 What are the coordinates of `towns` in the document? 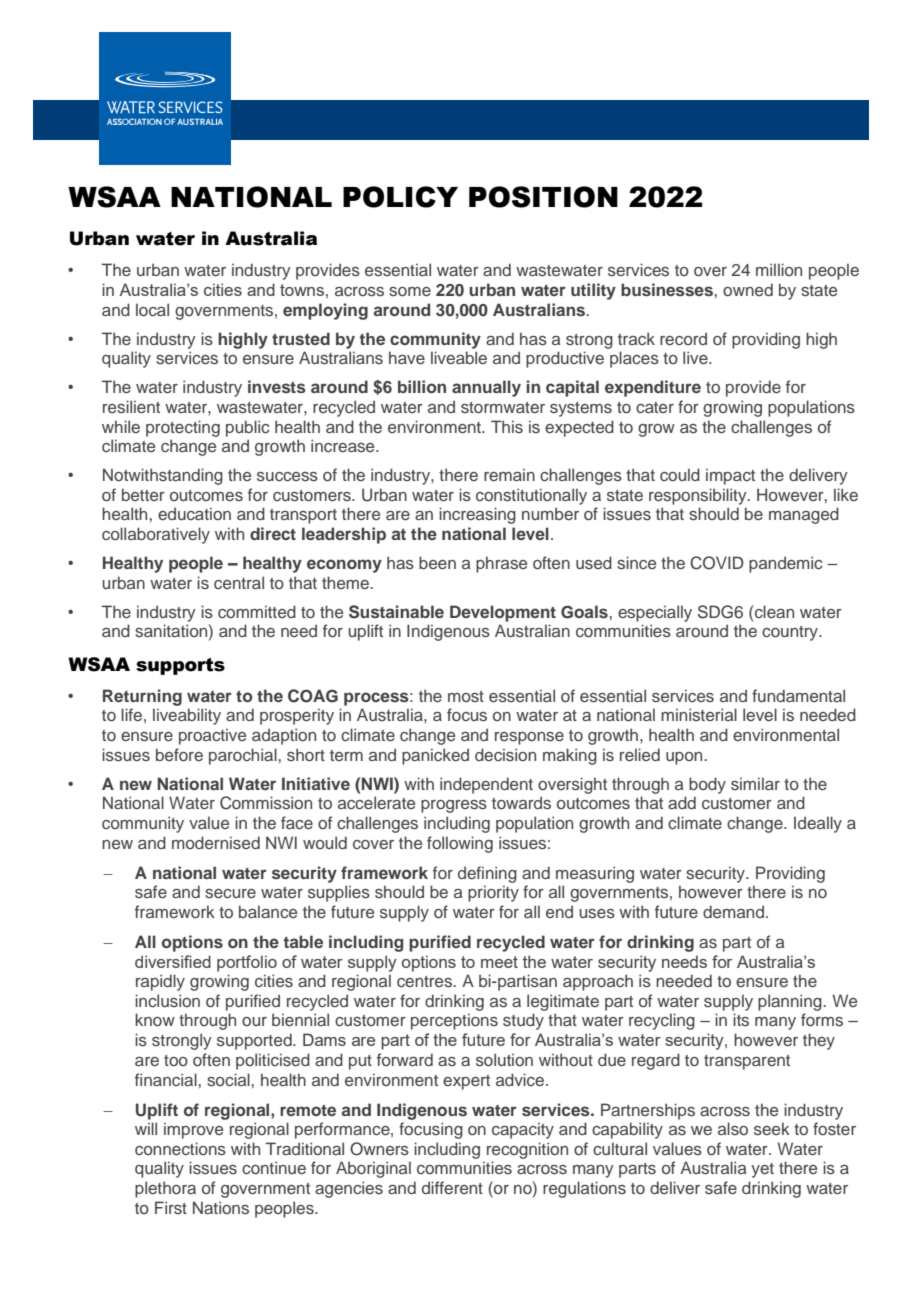 It's located at (302, 290).
